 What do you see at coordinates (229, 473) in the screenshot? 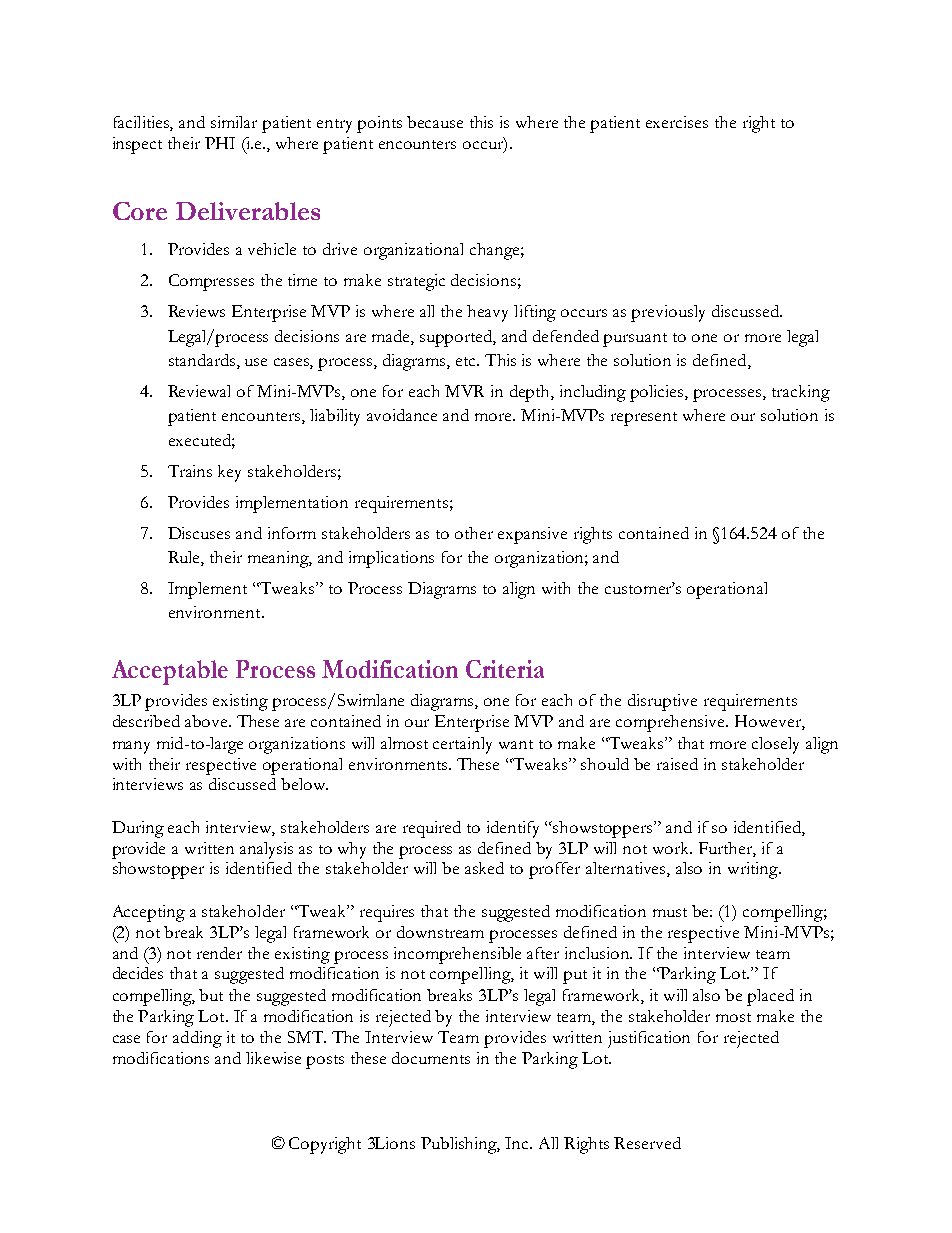
I see `key` at bounding box center [229, 473].
